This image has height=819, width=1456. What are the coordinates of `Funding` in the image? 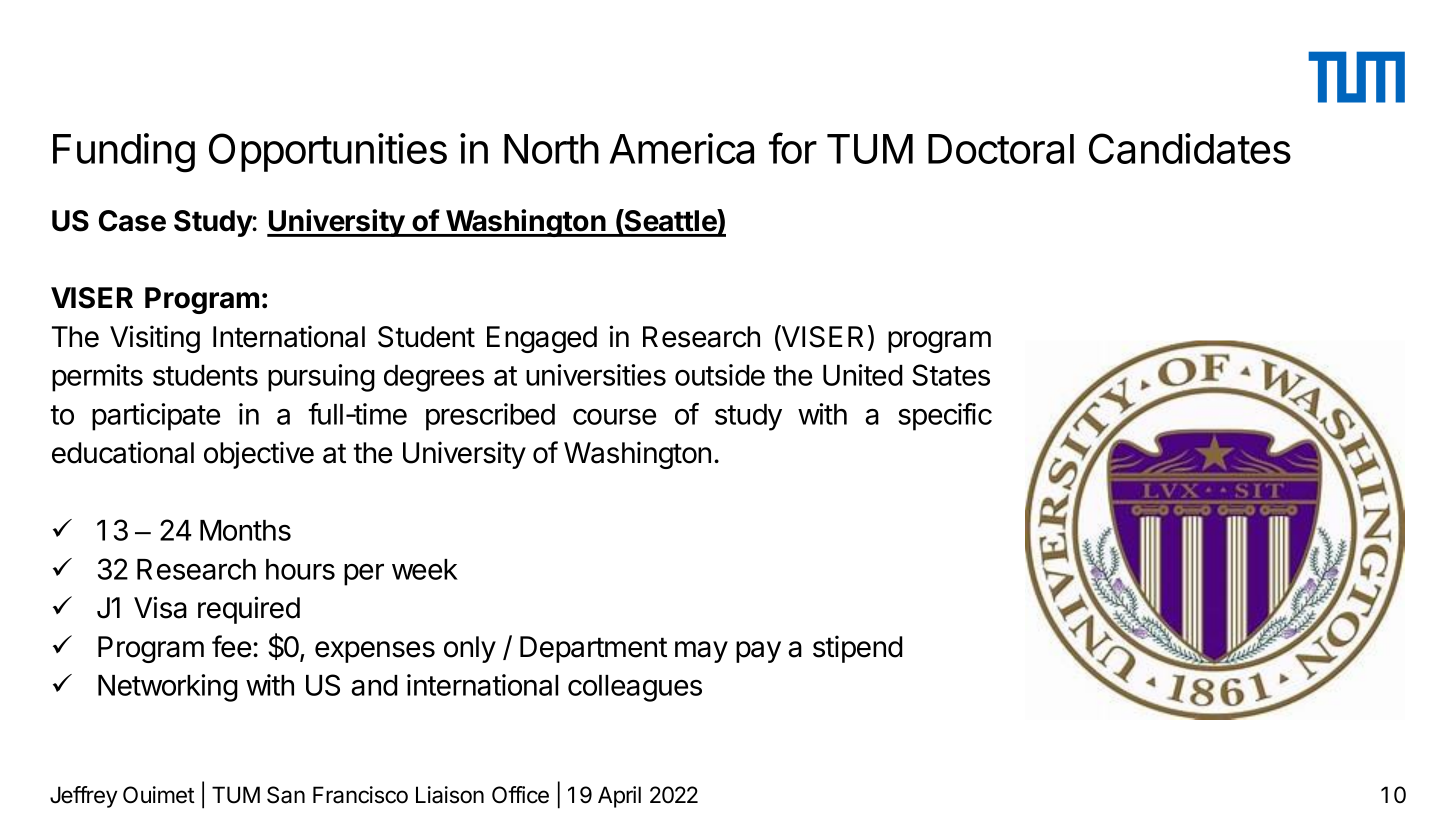 It's located at (124, 153).
